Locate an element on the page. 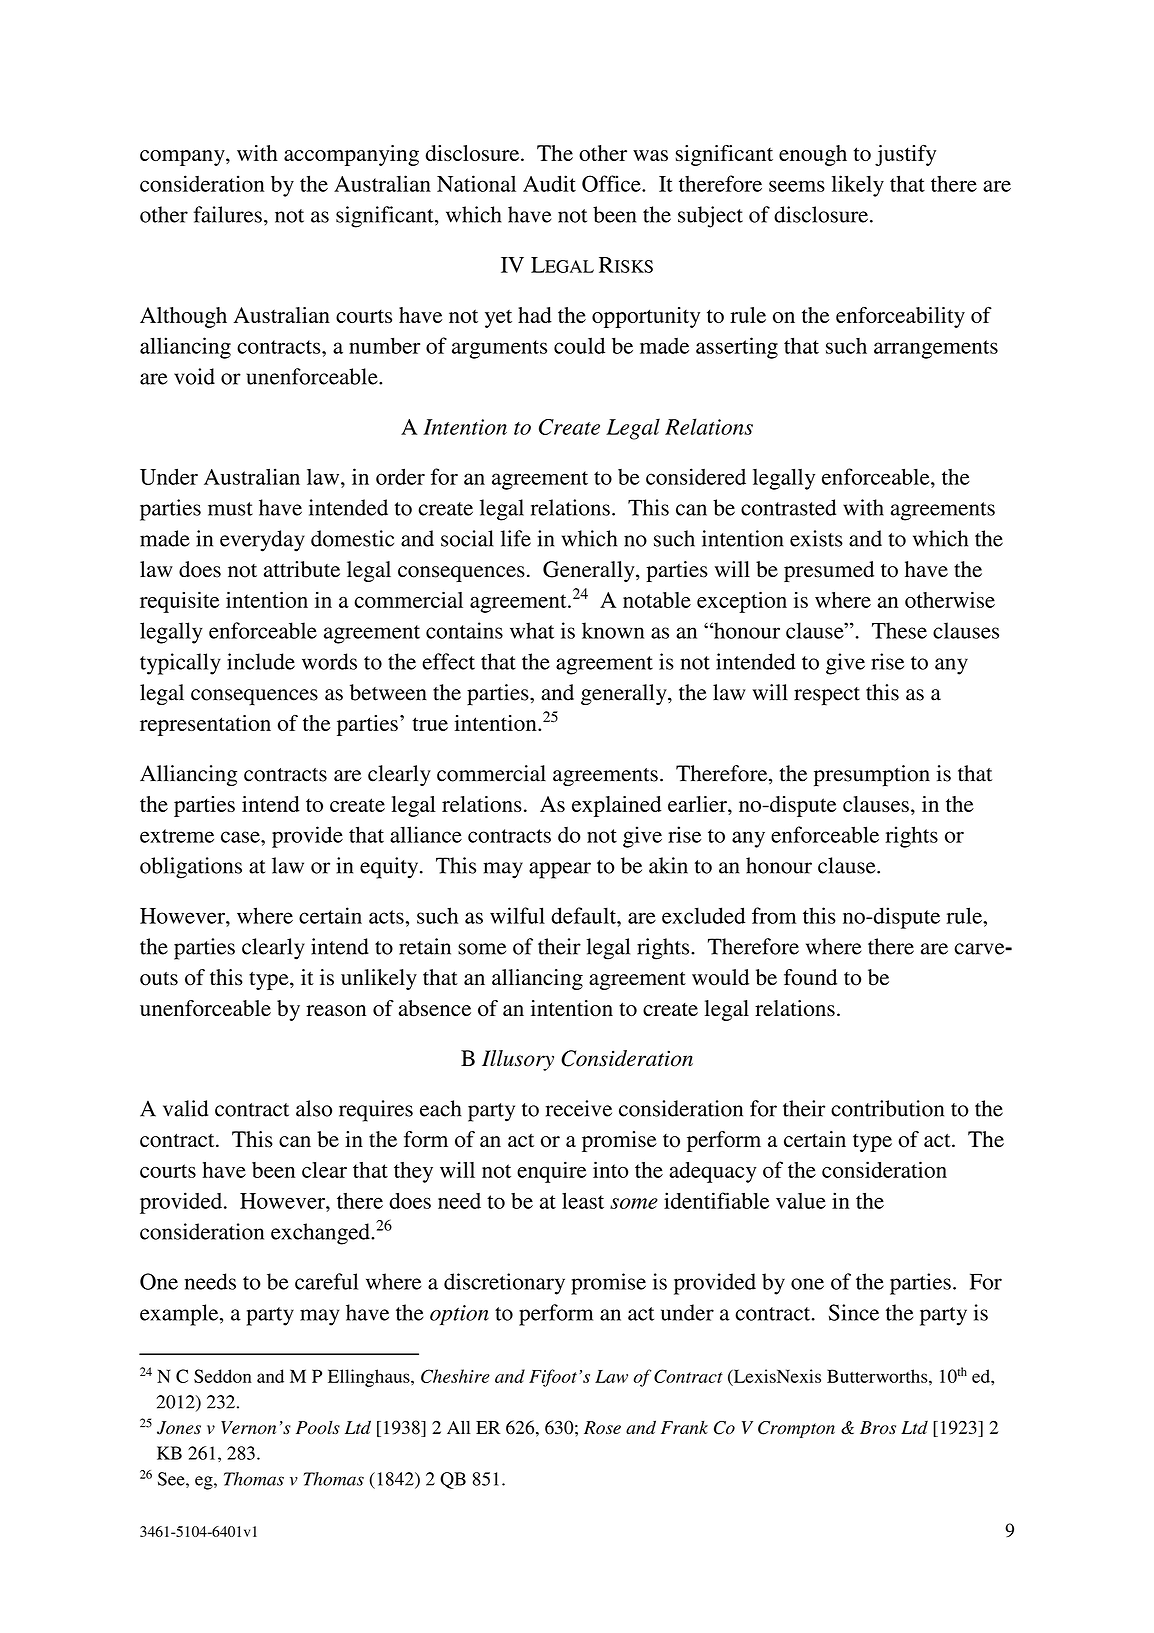  seems is located at coordinates (797, 186).
